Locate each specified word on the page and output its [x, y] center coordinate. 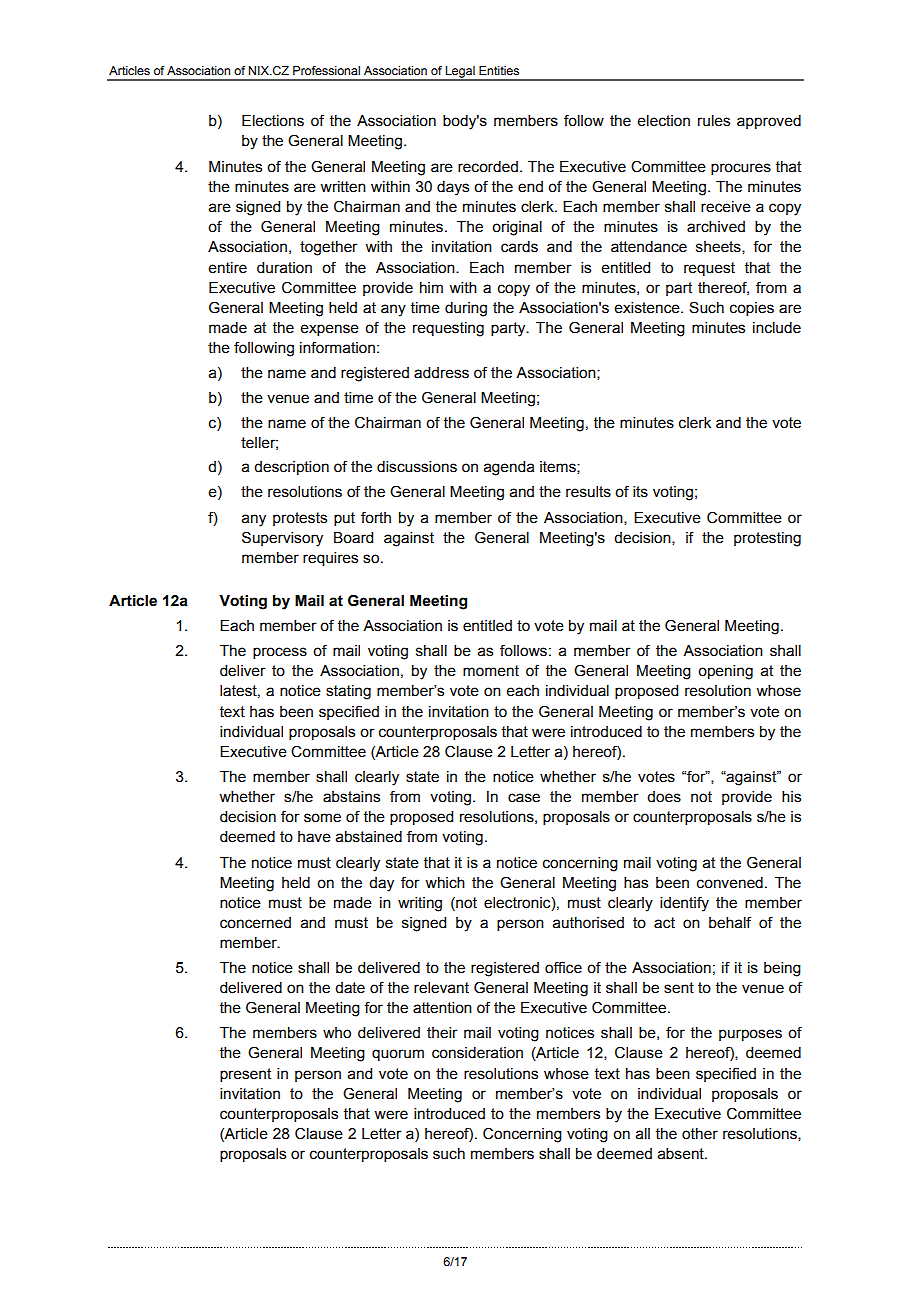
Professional [326, 70]
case [524, 798]
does [664, 797]
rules [714, 121]
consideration [477, 1053]
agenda [509, 468]
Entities [499, 70]
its [640, 492]
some [322, 818]
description [291, 468]
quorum [398, 1055]
